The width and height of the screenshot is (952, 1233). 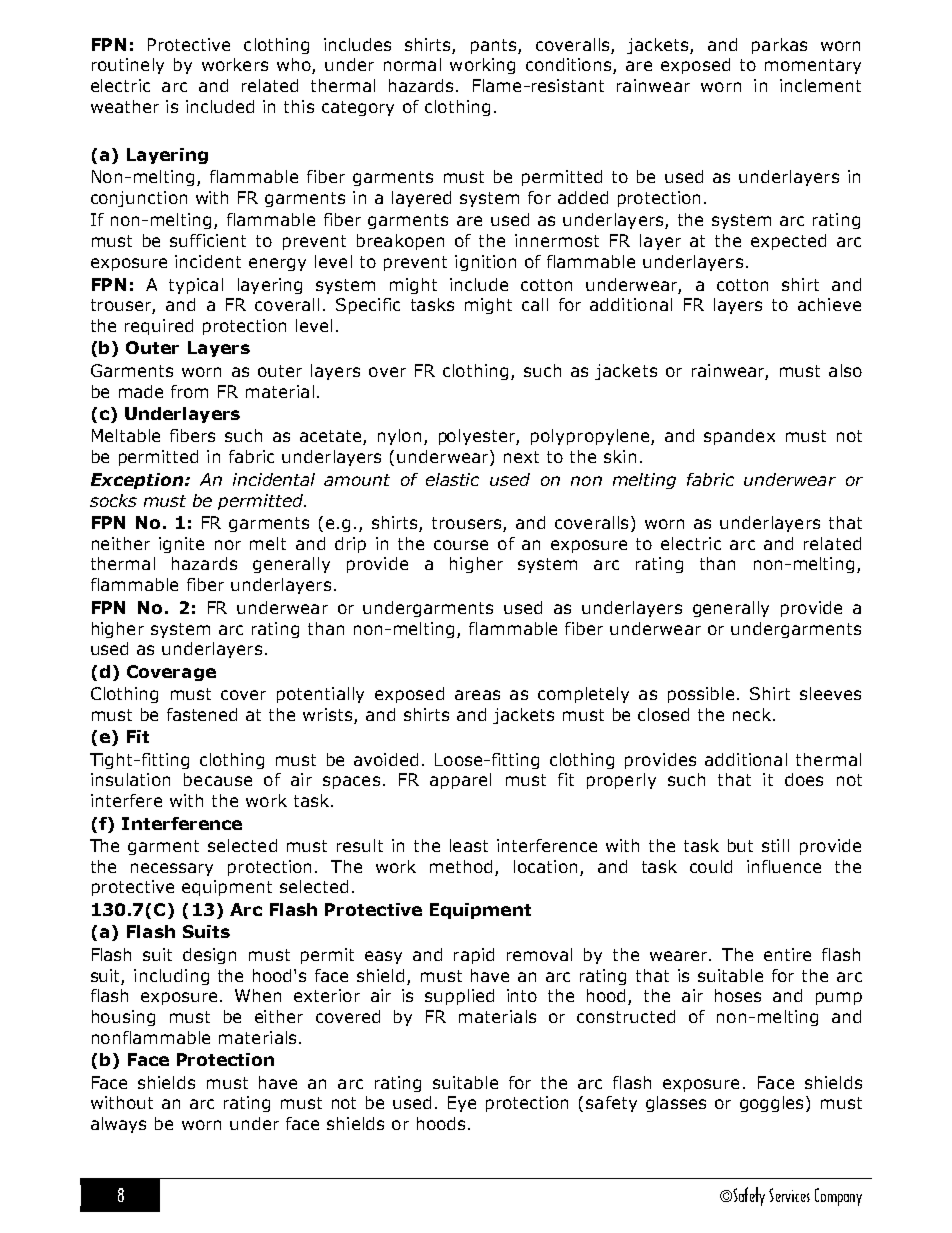 What do you see at coordinates (218, 779) in the screenshot?
I see `because` at bounding box center [218, 779].
